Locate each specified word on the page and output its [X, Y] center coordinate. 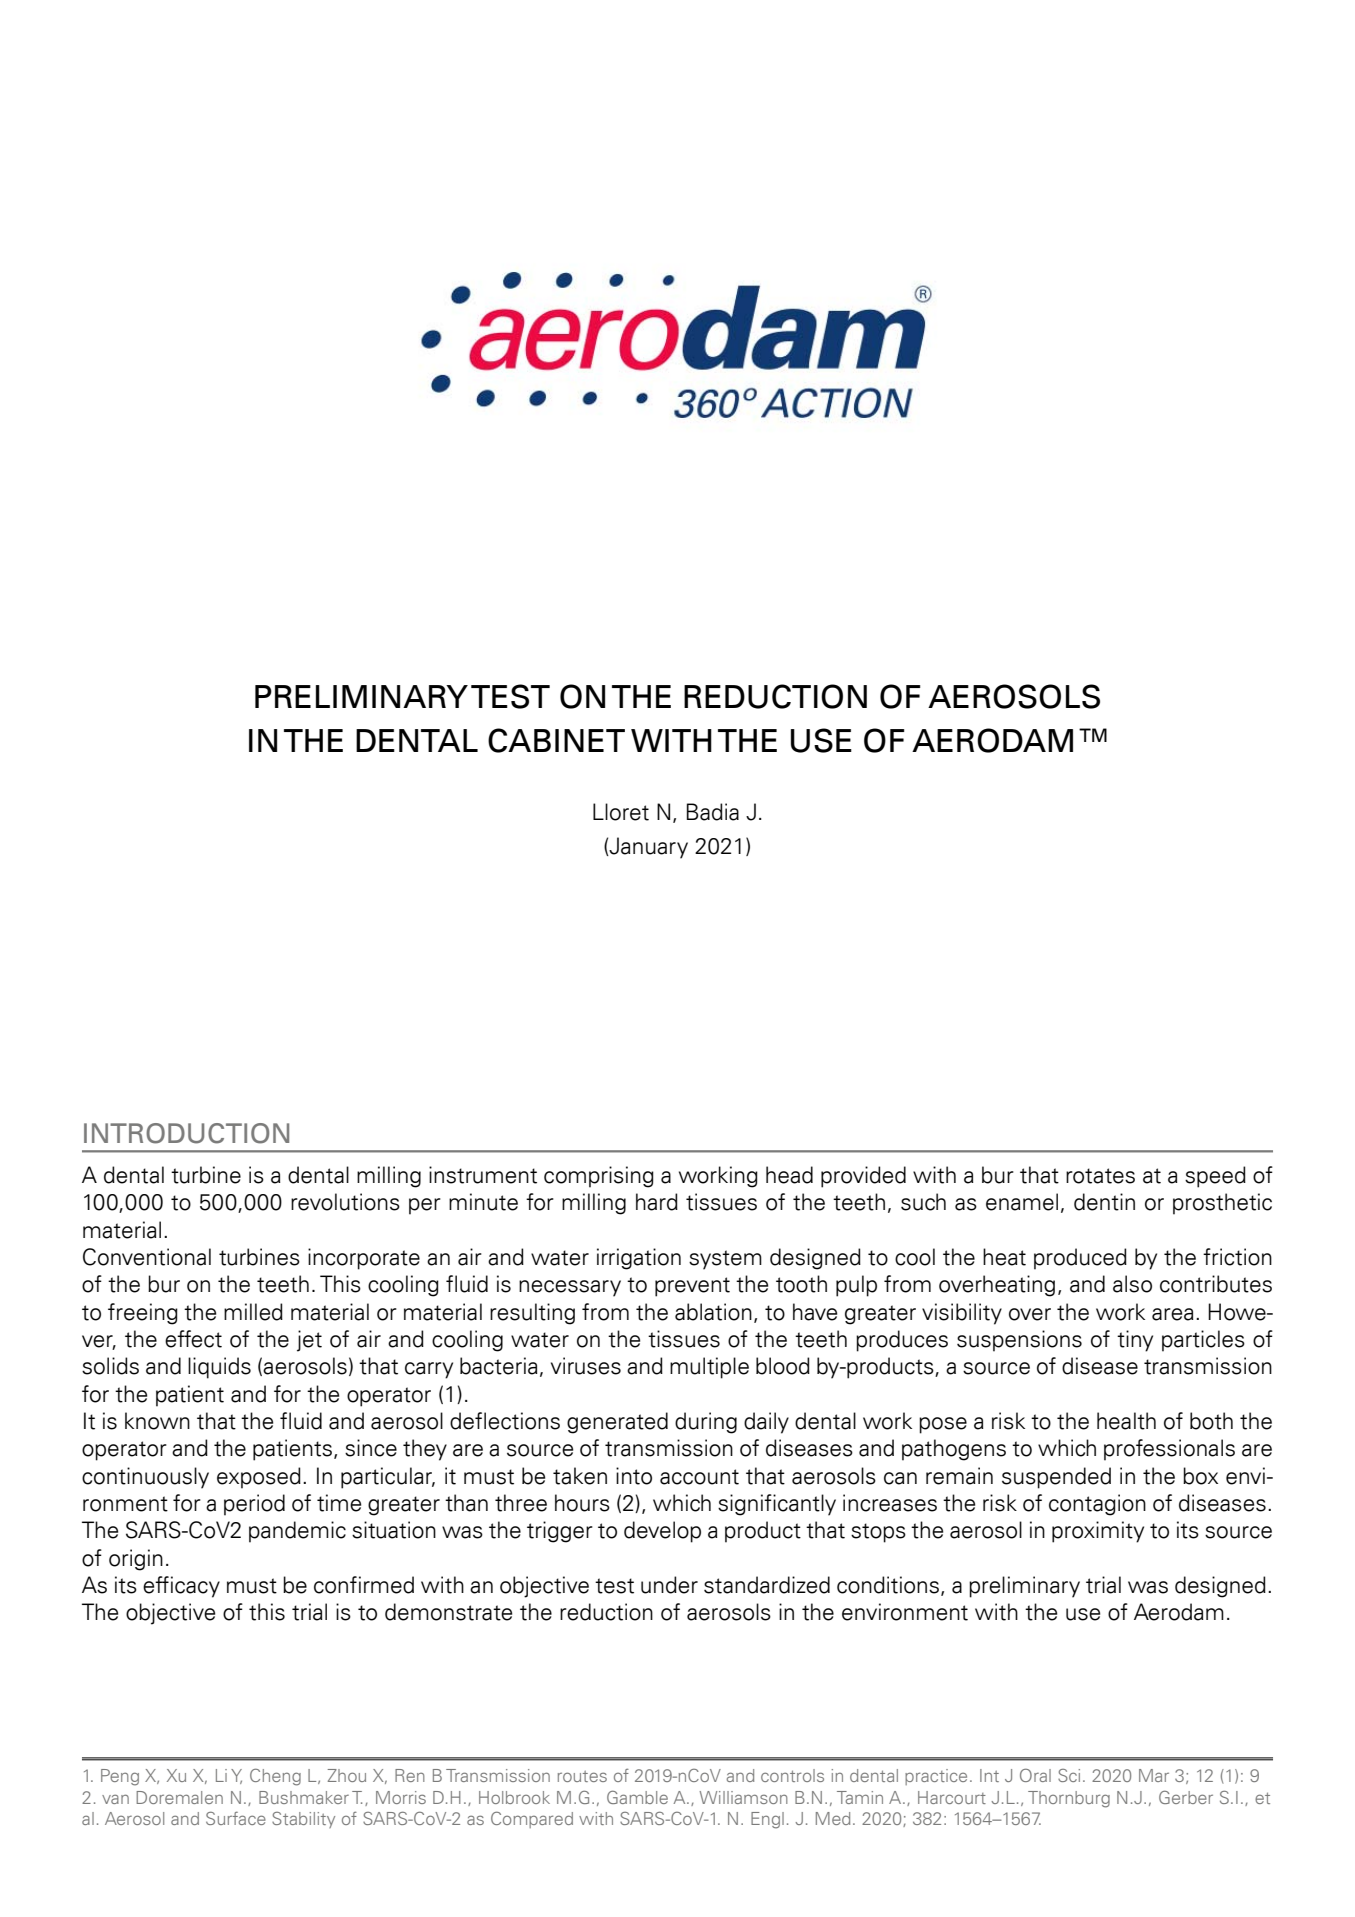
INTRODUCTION [186, 1133]
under [669, 1585]
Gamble [637, 1797]
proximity [1098, 1532]
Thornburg [1069, 1799]
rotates [1100, 1176]
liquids [219, 1368]
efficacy [181, 1587]
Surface [236, 1818]
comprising [599, 1177]
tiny [1135, 1341]
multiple [709, 1368]
